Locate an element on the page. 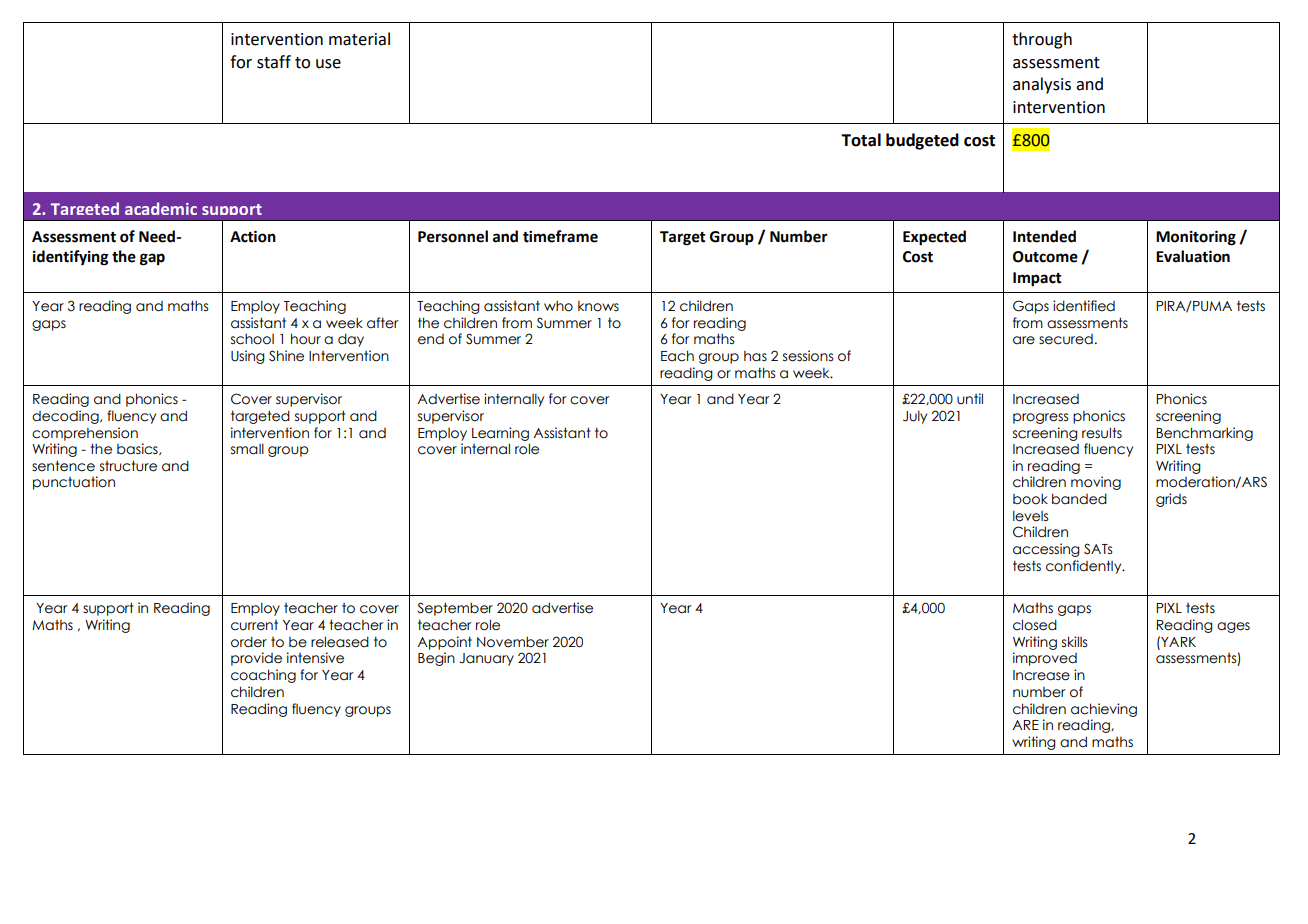 This document has height=924, width=1308. Learning is located at coordinates (500, 434).
